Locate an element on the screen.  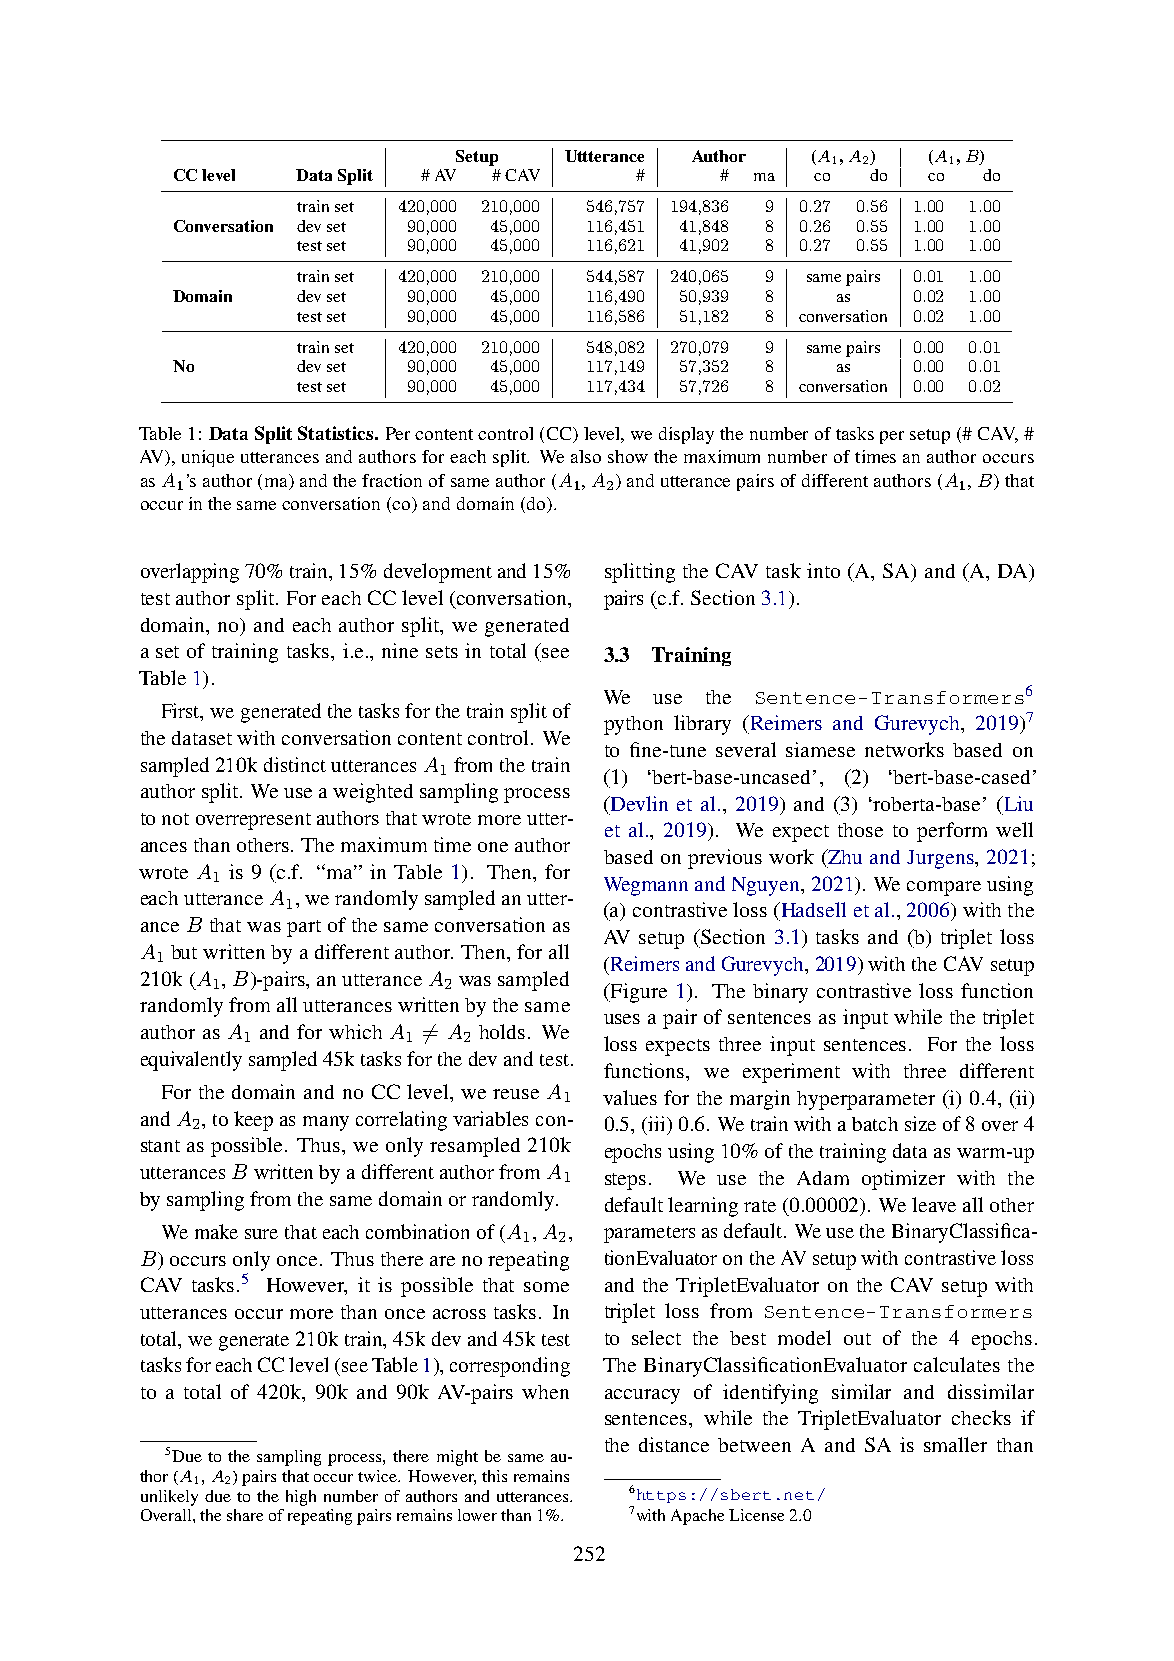
siamese is located at coordinates (820, 749).
